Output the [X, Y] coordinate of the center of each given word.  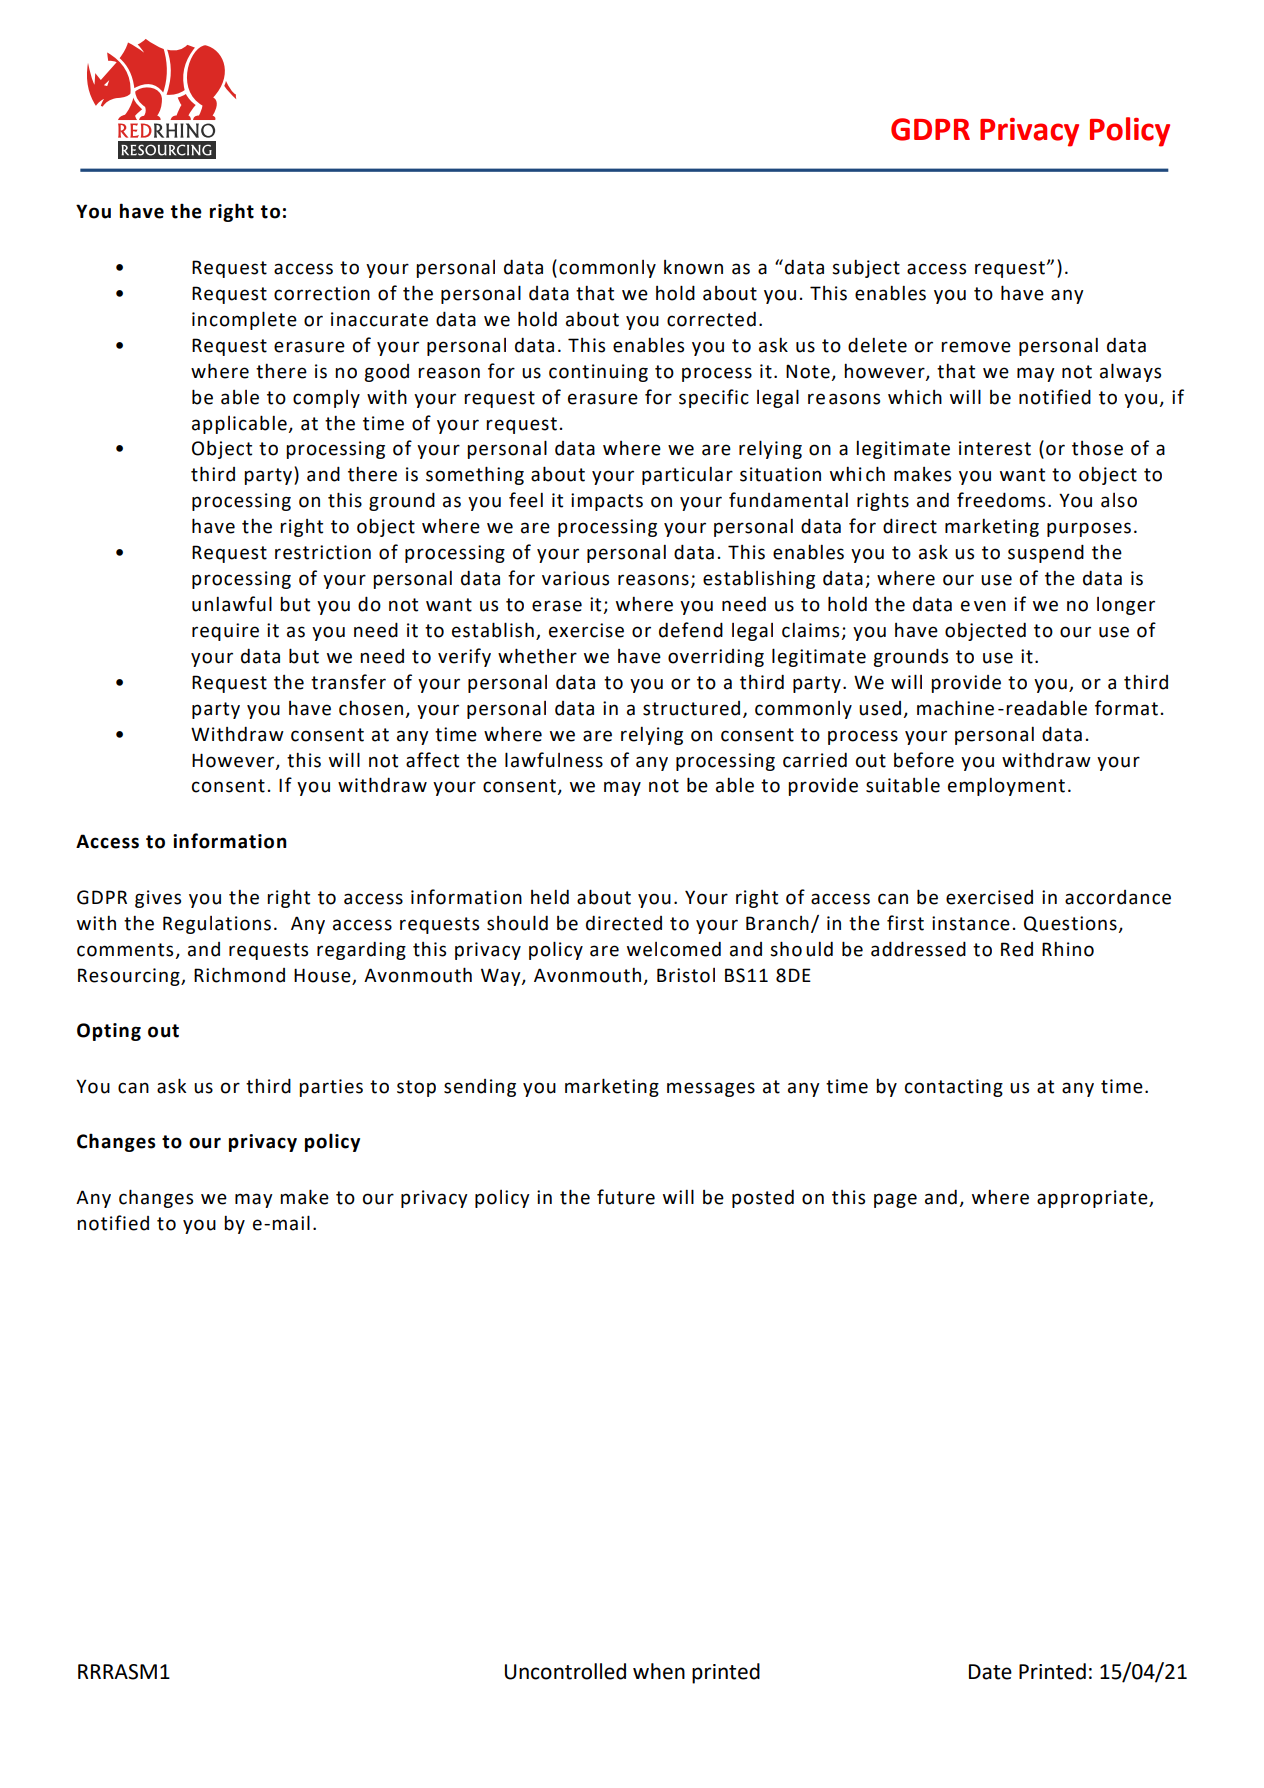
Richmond [239, 975]
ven [990, 606]
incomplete [244, 320]
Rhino [1068, 949]
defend [691, 630]
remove [976, 347]
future [626, 1197]
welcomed [674, 949]
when [659, 1671]
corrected [711, 319]
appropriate [1093, 1199]
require [225, 632]
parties [331, 1088]
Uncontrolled [565, 1671]
